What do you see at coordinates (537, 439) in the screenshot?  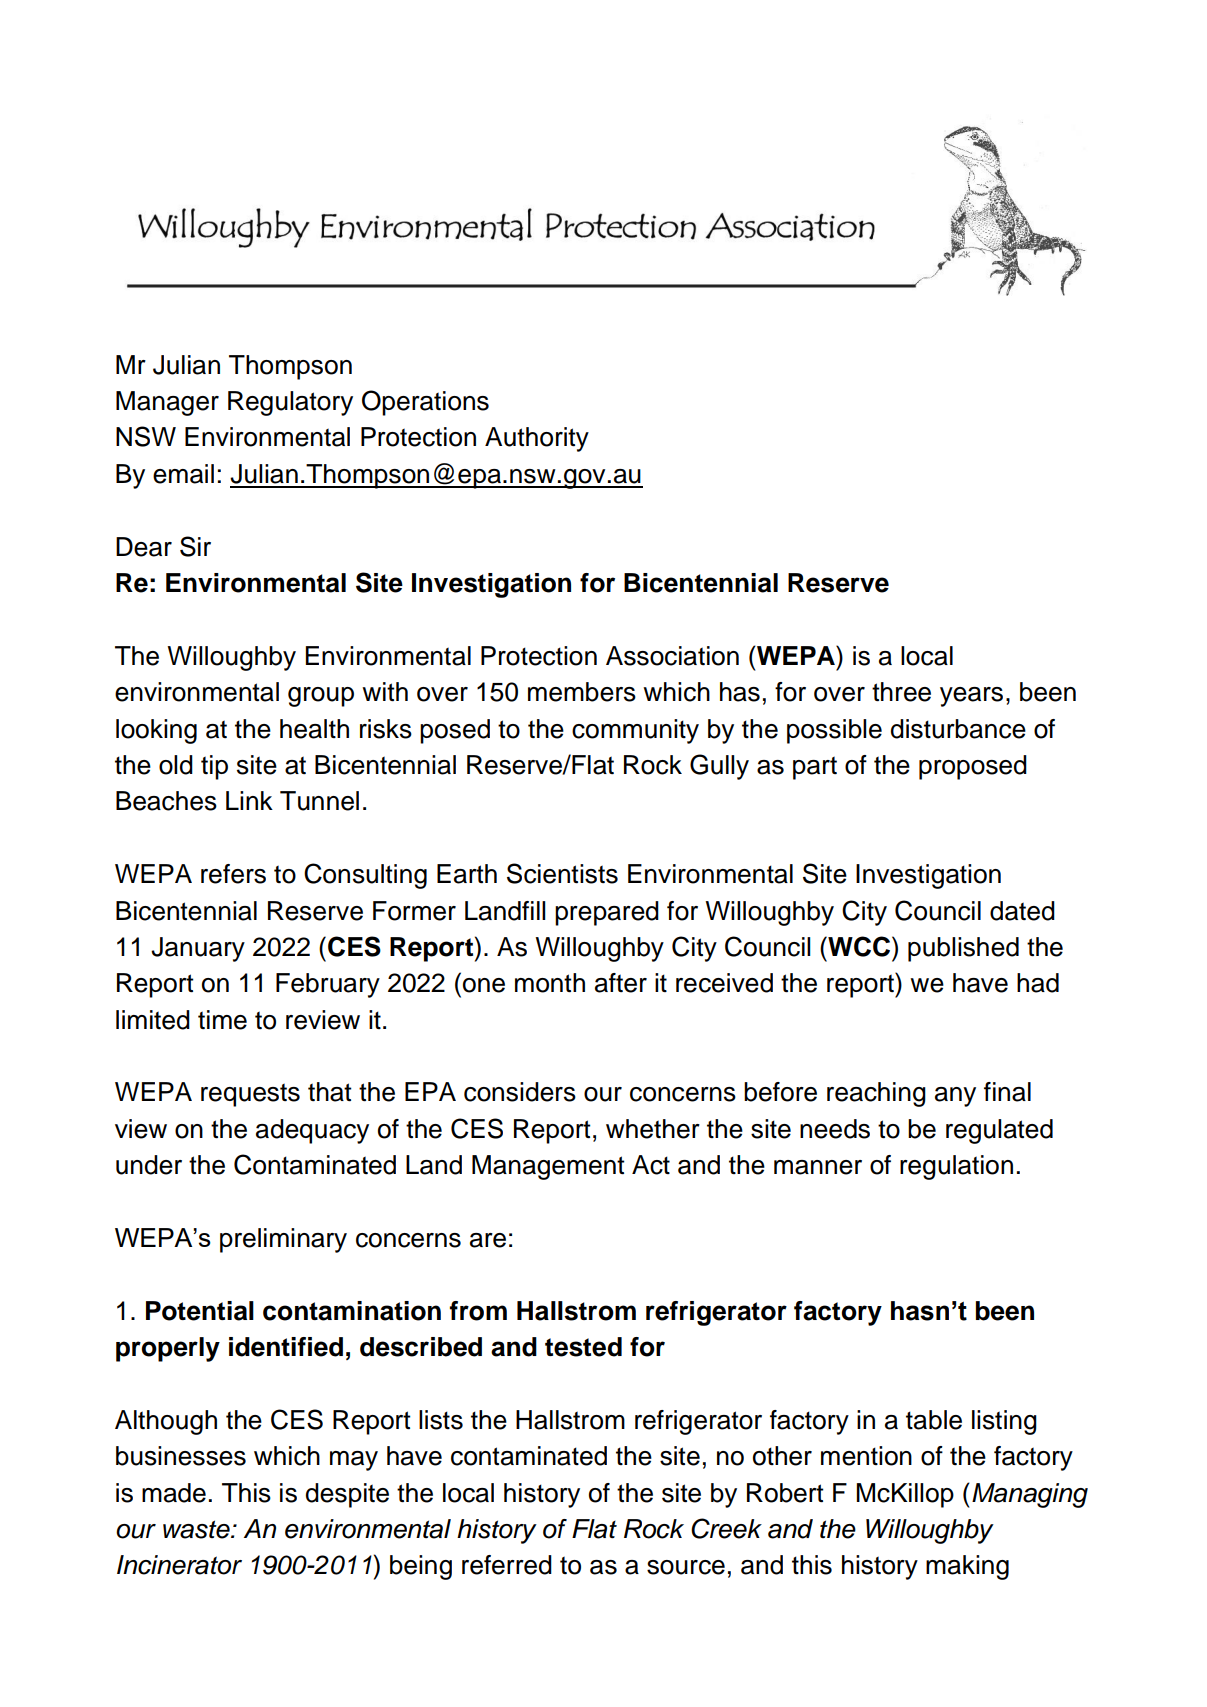 I see `Authority` at bounding box center [537, 439].
